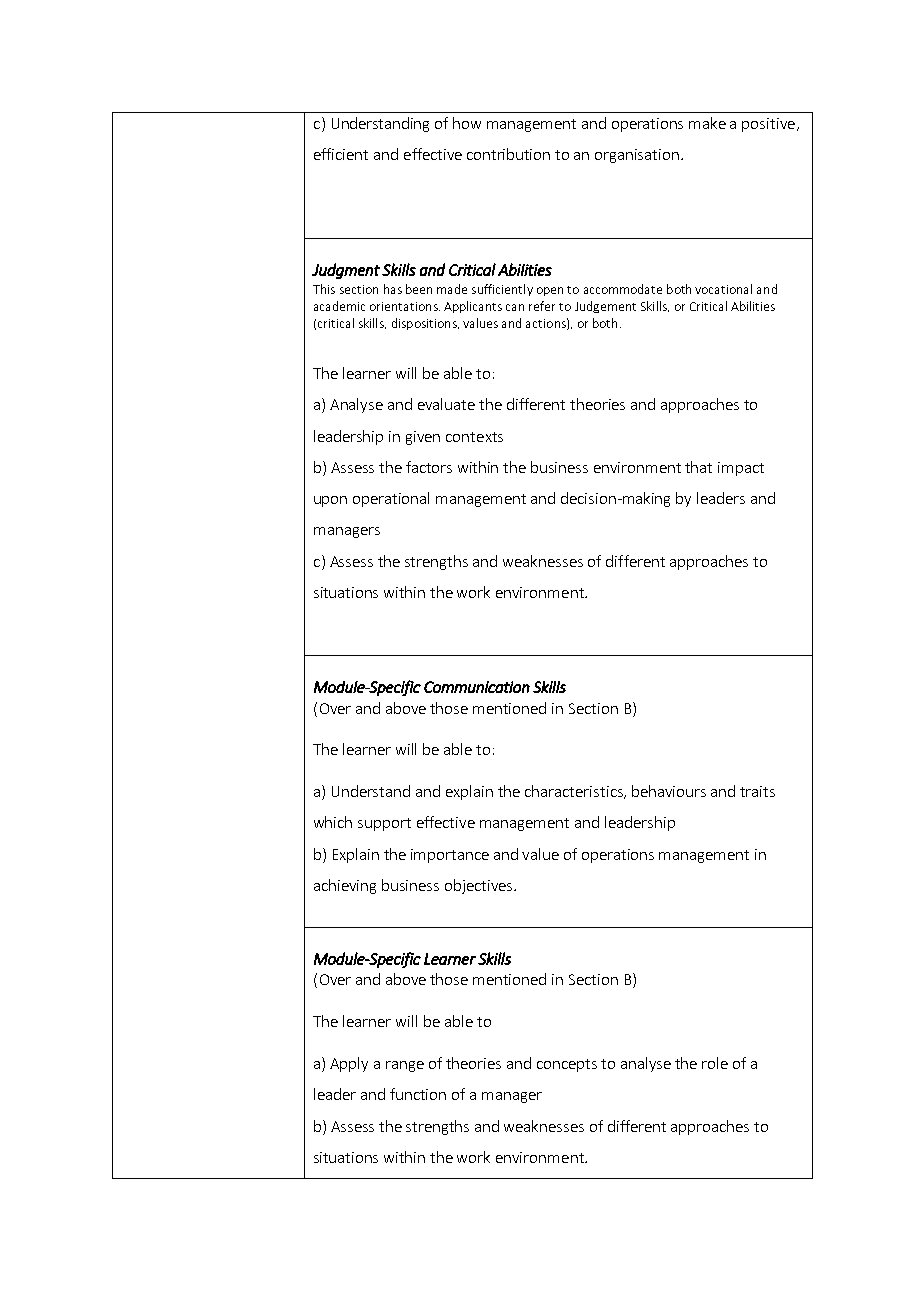 This screenshot has width=924, height=1308. I want to click on support, so click(384, 824).
